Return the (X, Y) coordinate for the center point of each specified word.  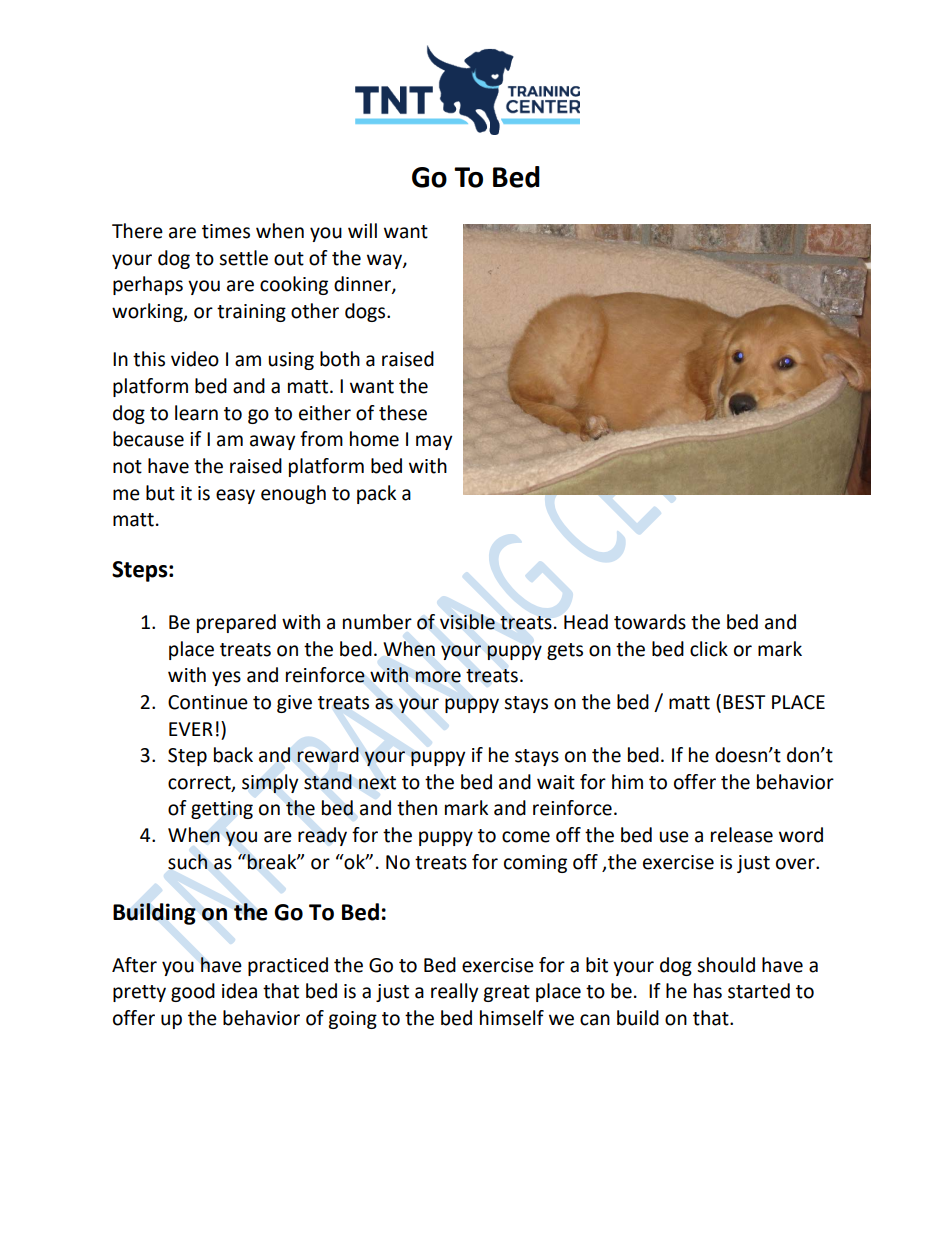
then (417, 808)
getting (222, 810)
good (193, 992)
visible (467, 622)
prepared (236, 623)
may (434, 442)
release (742, 835)
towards (650, 622)
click (709, 649)
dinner (363, 285)
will (362, 230)
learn (196, 413)
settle (243, 258)
